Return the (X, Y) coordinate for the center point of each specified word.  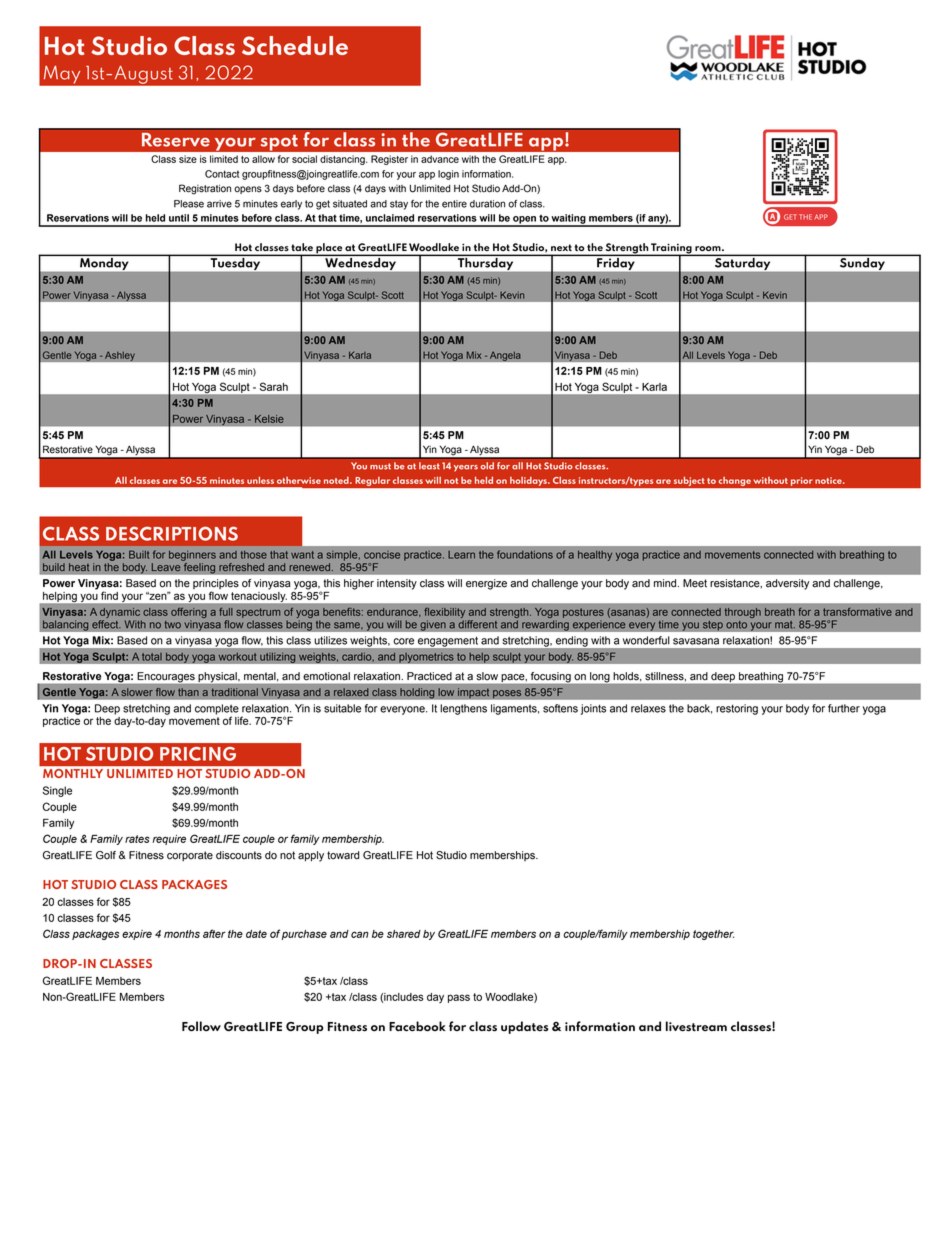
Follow (201, 1026)
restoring (737, 709)
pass (459, 998)
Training (671, 249)
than (188, 692)
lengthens (463, 709)
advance (440, 159)
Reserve (176, 139)
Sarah (274, 386)
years (466, 468)
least (429, 466)
